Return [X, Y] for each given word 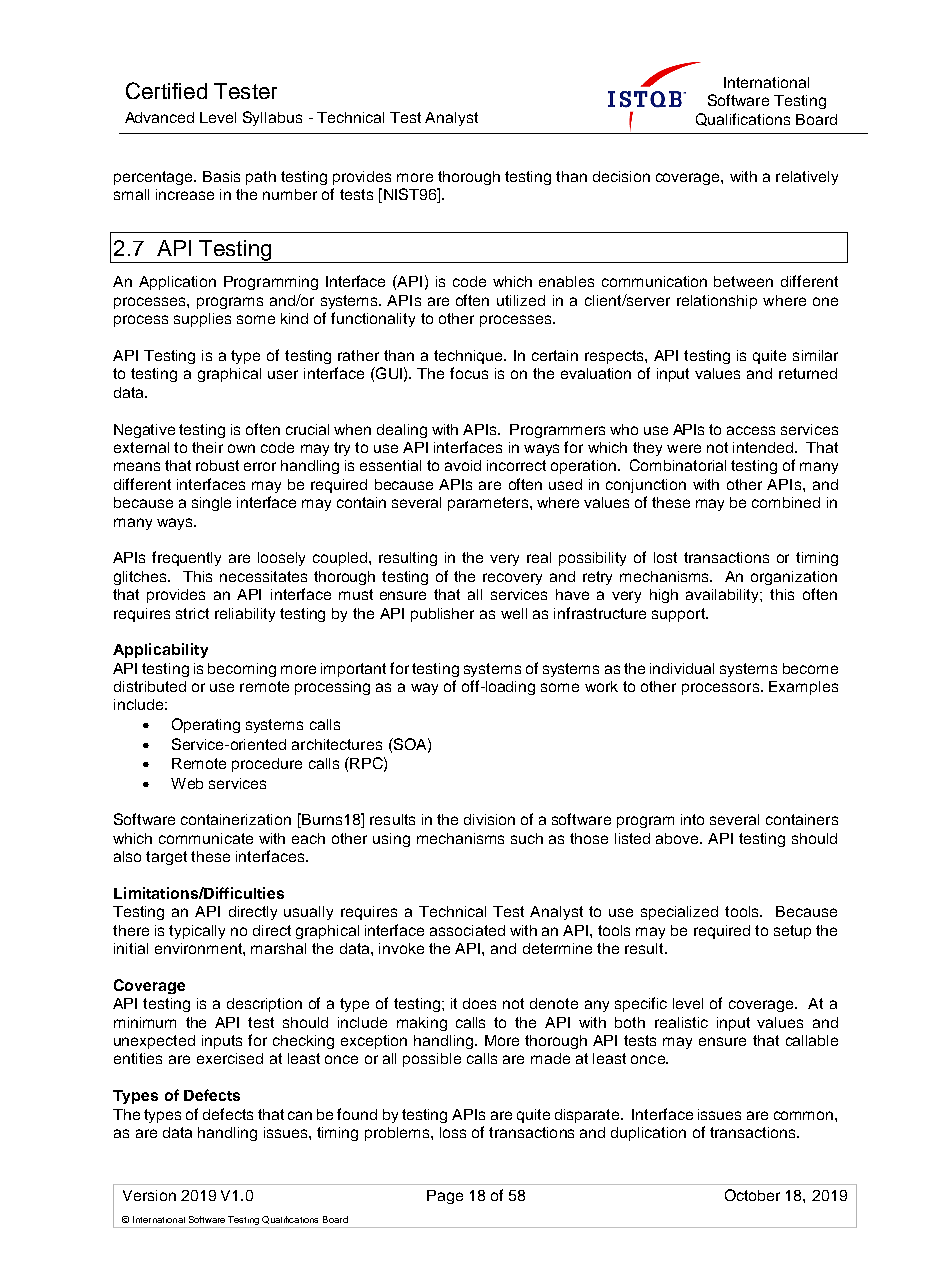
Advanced [159, 117]
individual [682, 668]
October [752, 1195]
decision [621, 176]
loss [453, 1132]
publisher [442, 615]
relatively [807, 178]
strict [192, 613]
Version [149, 1195]
